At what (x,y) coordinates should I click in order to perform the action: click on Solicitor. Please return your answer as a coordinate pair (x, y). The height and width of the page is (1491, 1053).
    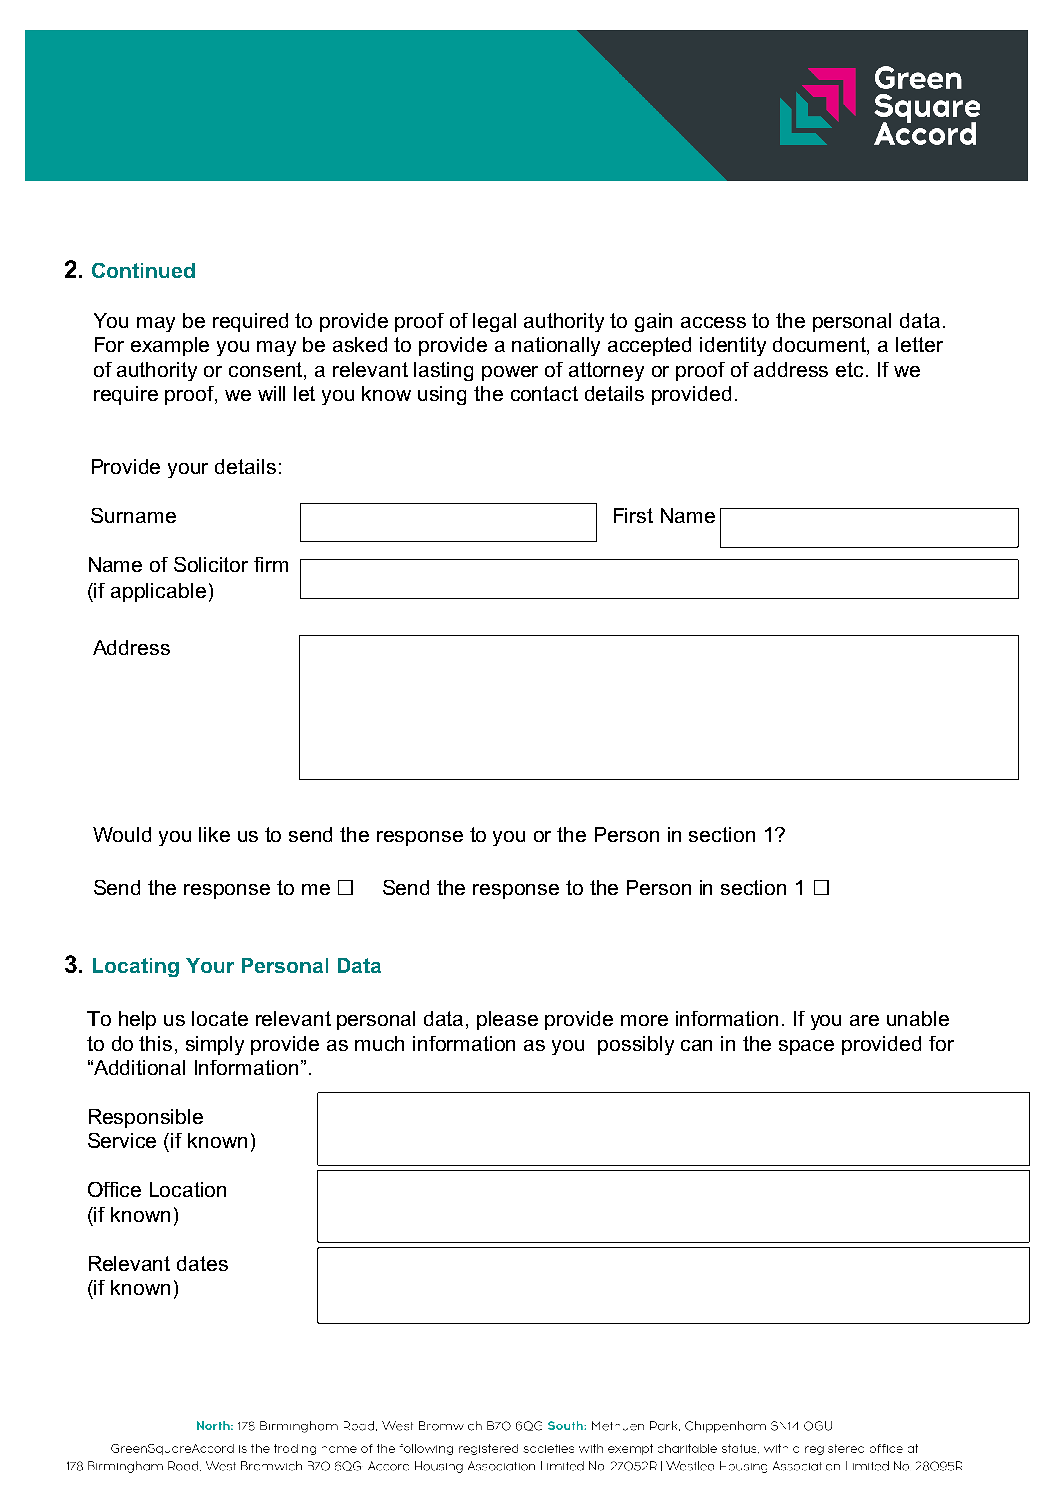
    Looking at the image, I should click on (211, 564).
